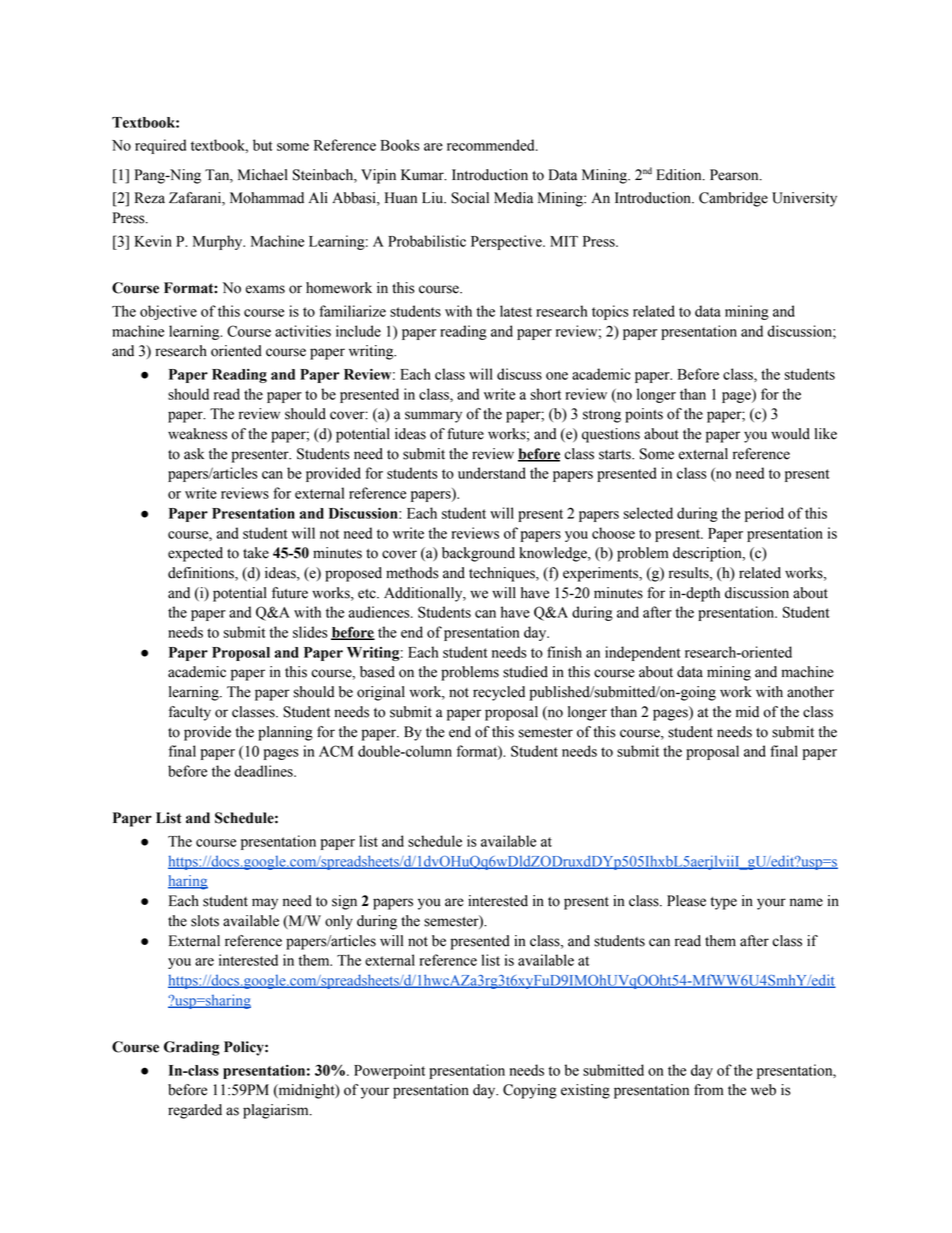 The height and width of the screenshot is (1233, 952). What do you see at coordinates (492, 473) in the screenshot?
I see `understand` at bounding box center [492, 473].
